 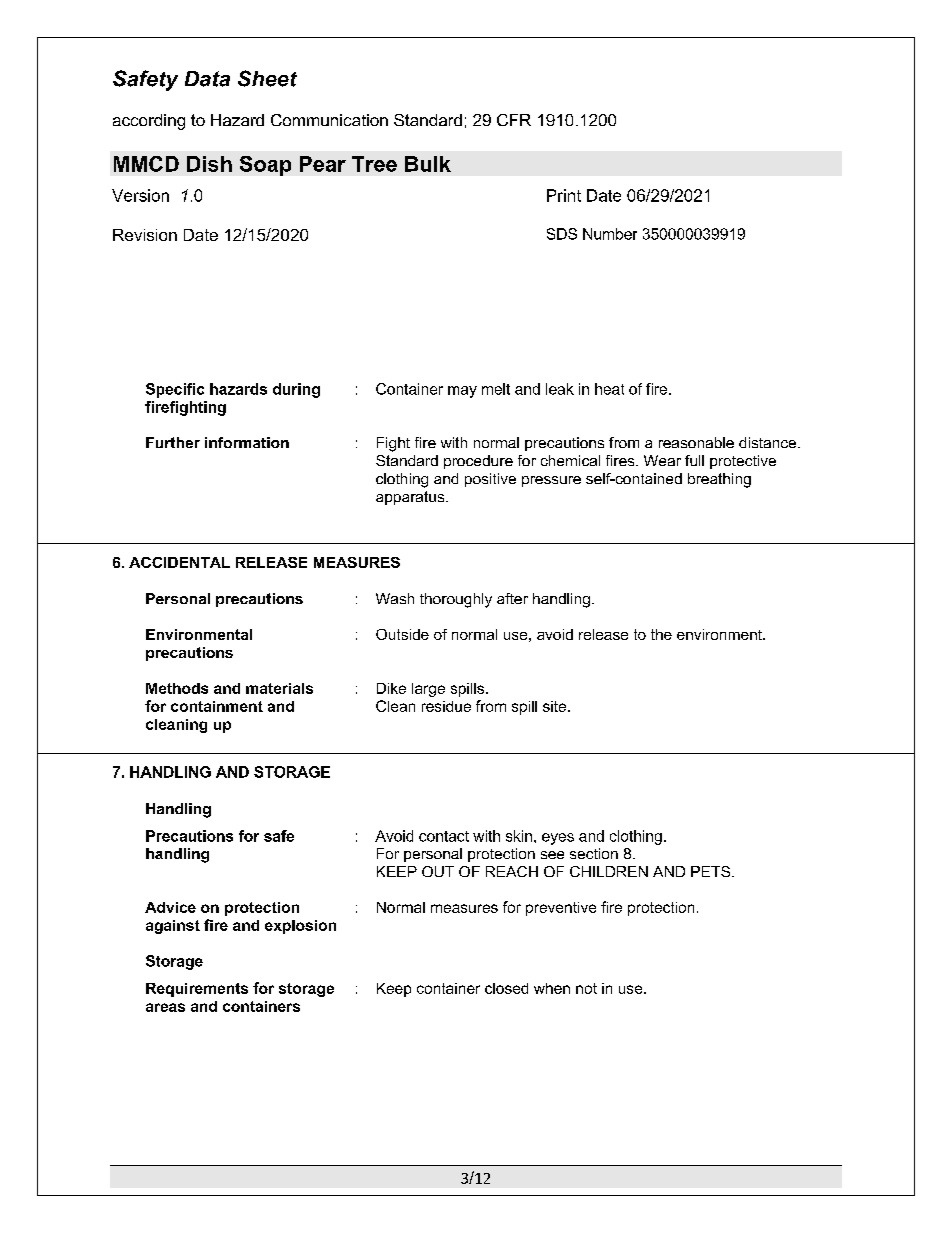 What do you see at coordinates (719, 480) in the screenshot?
I see `breathing` at bounding box center [719, 480].
